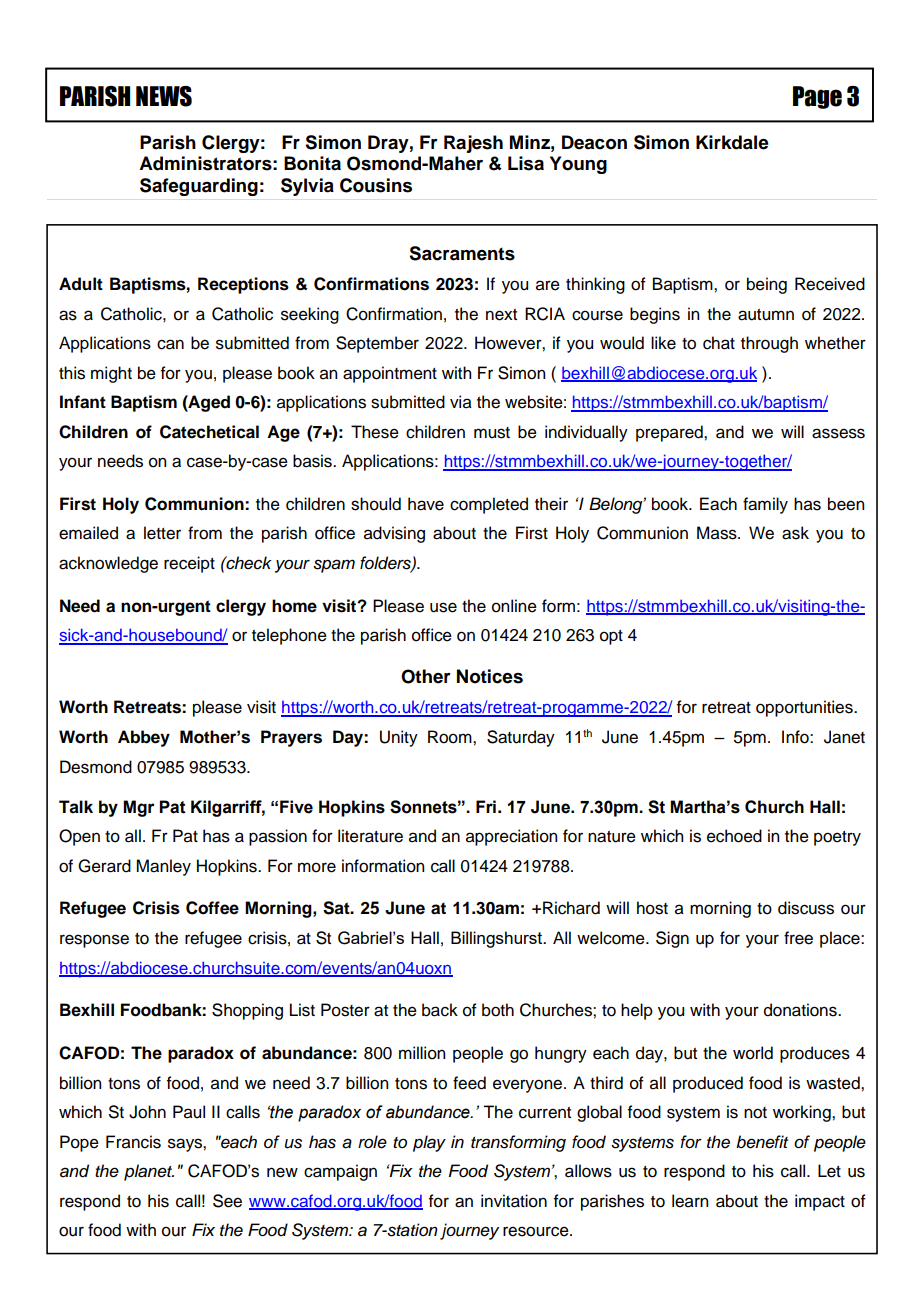 Image resolution: width=924 pixels, height=1308 pixels. Describe the element at coordinates (511, 837) in the document. I see `appreciation` at that location.
